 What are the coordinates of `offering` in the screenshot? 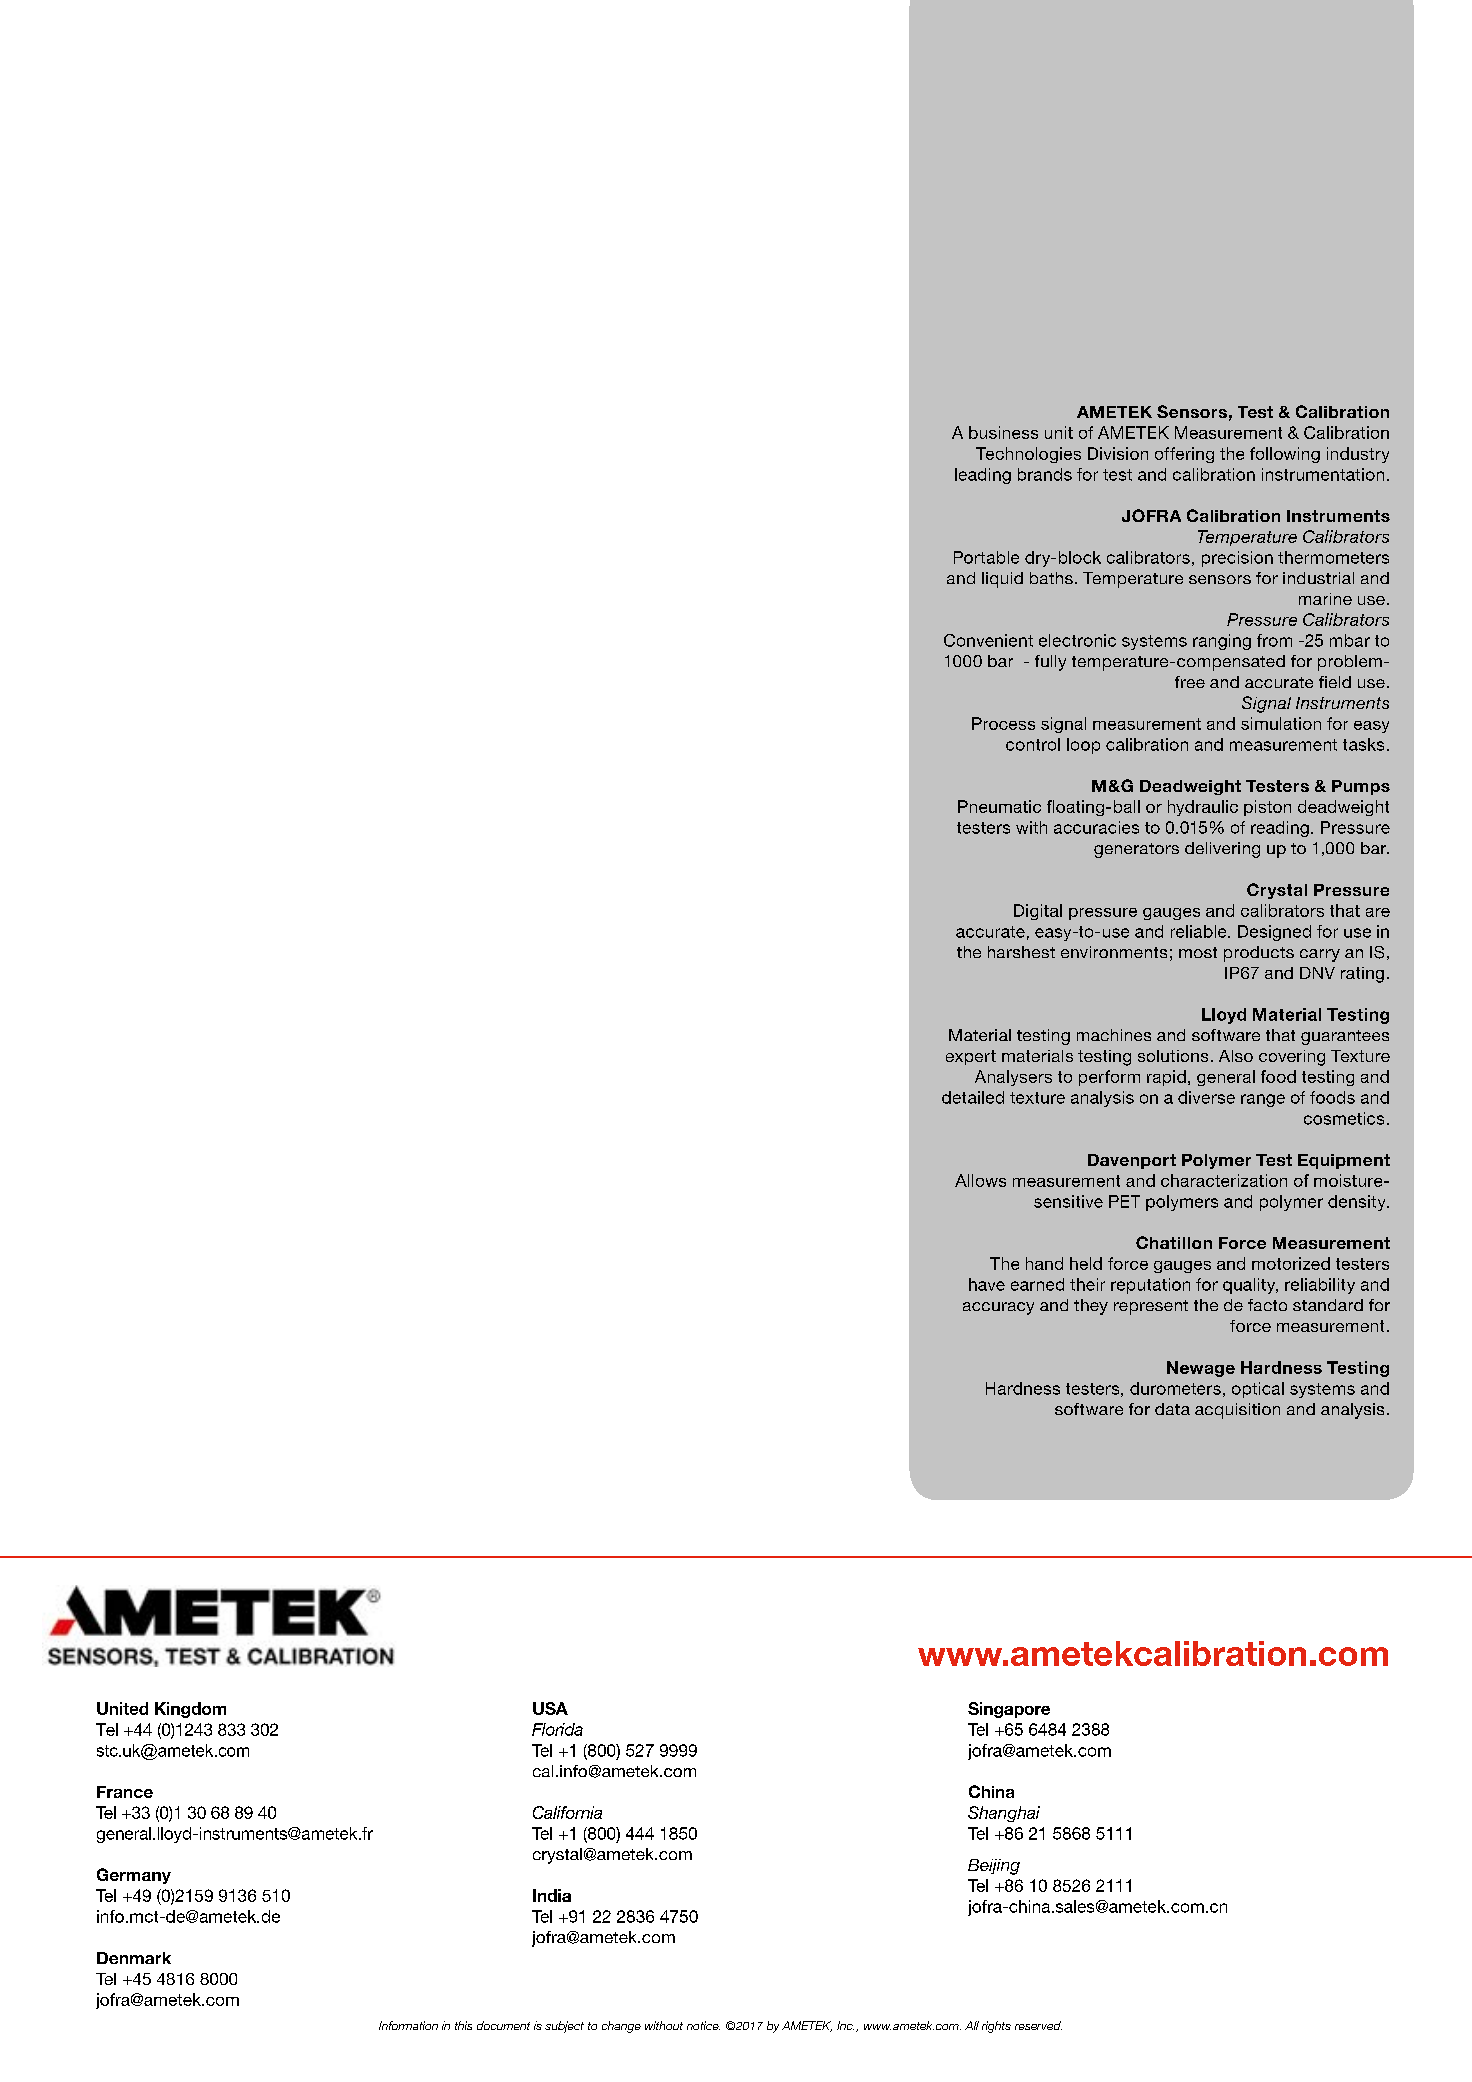 It's located at (1184, 455).
